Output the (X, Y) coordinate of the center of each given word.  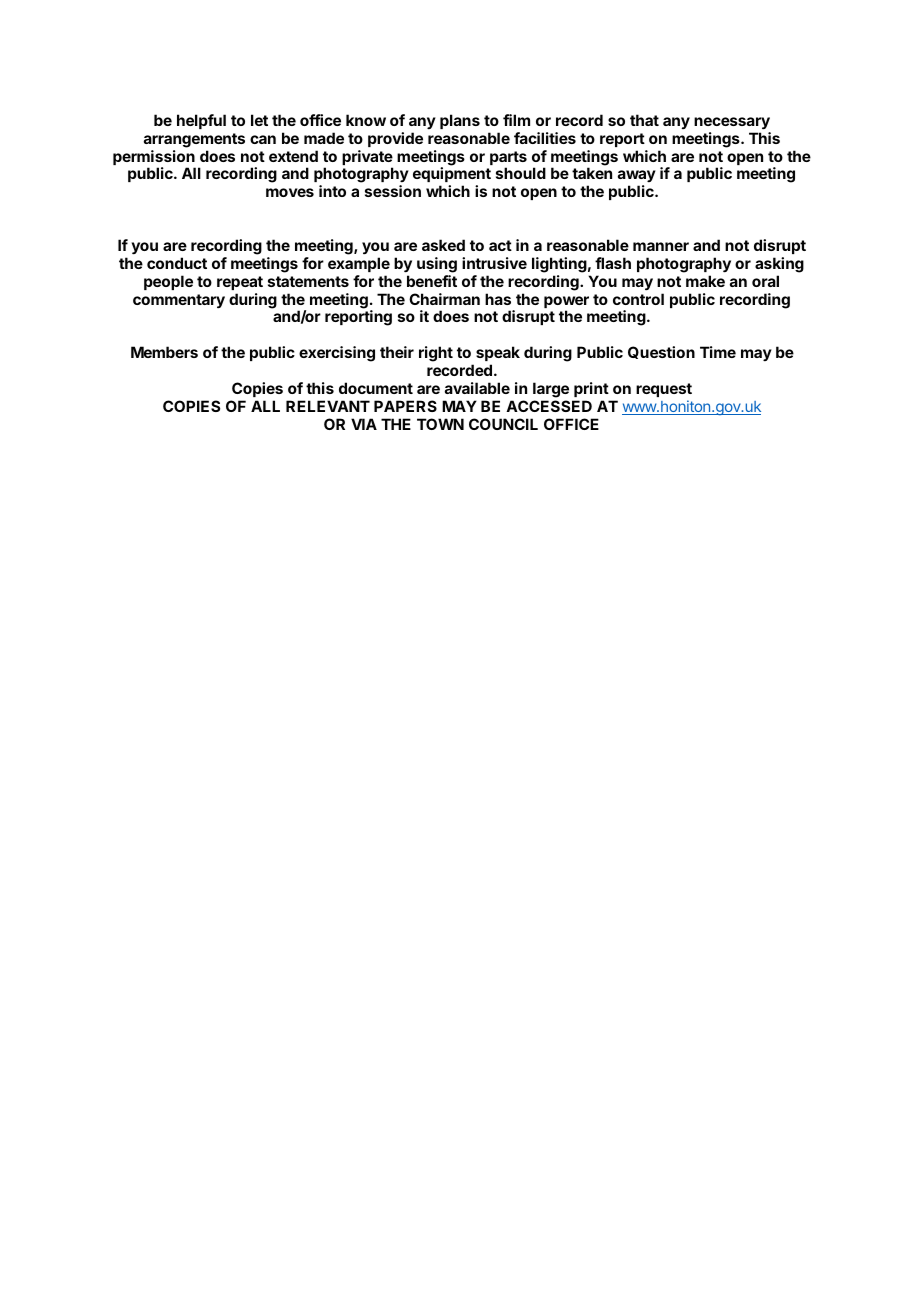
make (705, 281)
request (664, 390)
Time (718, 352)
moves (290, 192)
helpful (201, 121)
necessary (732, 123)
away (637, 178)
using (437, 265)
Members (164, 352)
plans (460, 121)
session (393, 191)
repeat (240, 283)
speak (498, 353)
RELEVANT (328, 406)
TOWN (440, 424)
